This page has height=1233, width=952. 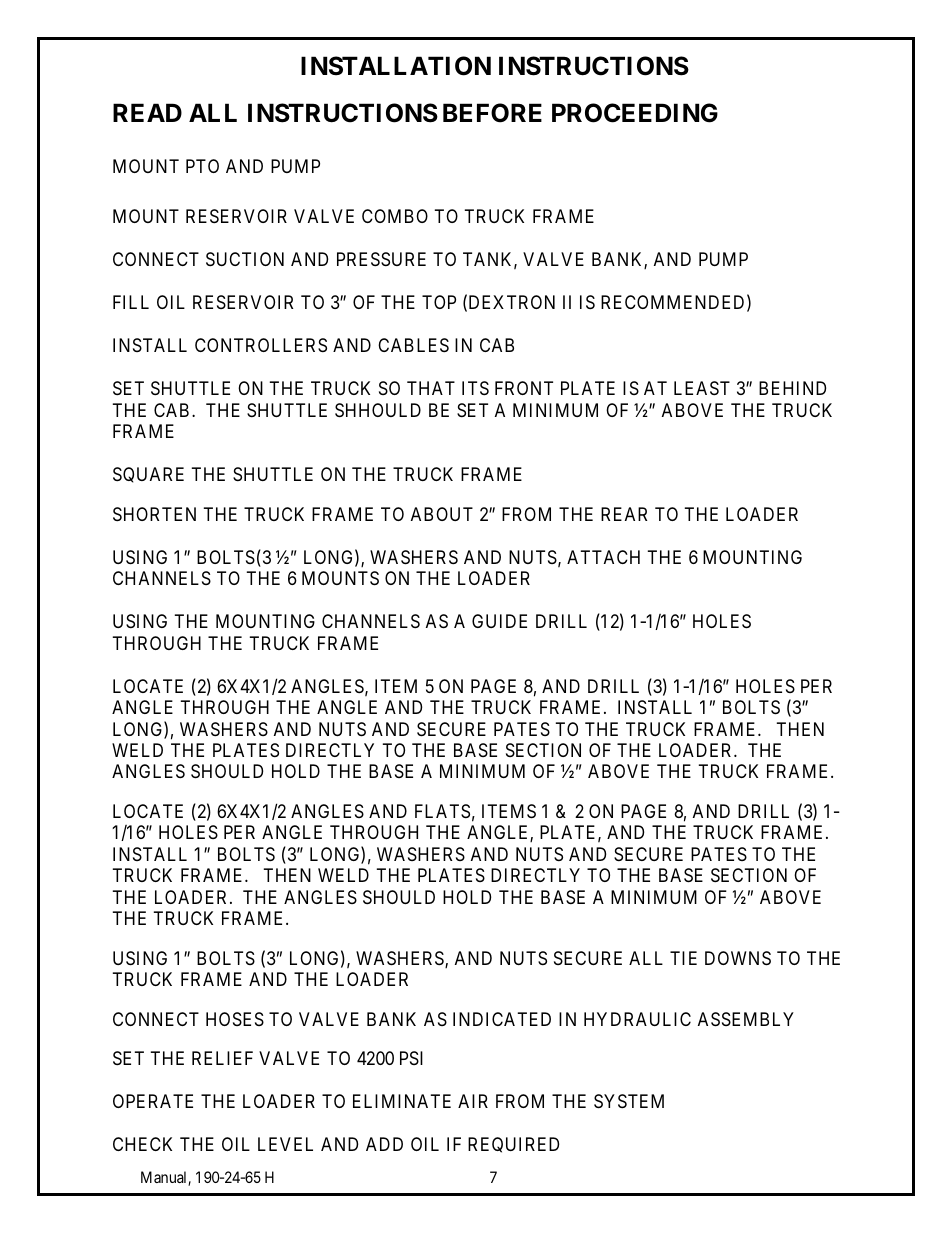 I want to click on ATTACH, so click(x=603, y=557).
